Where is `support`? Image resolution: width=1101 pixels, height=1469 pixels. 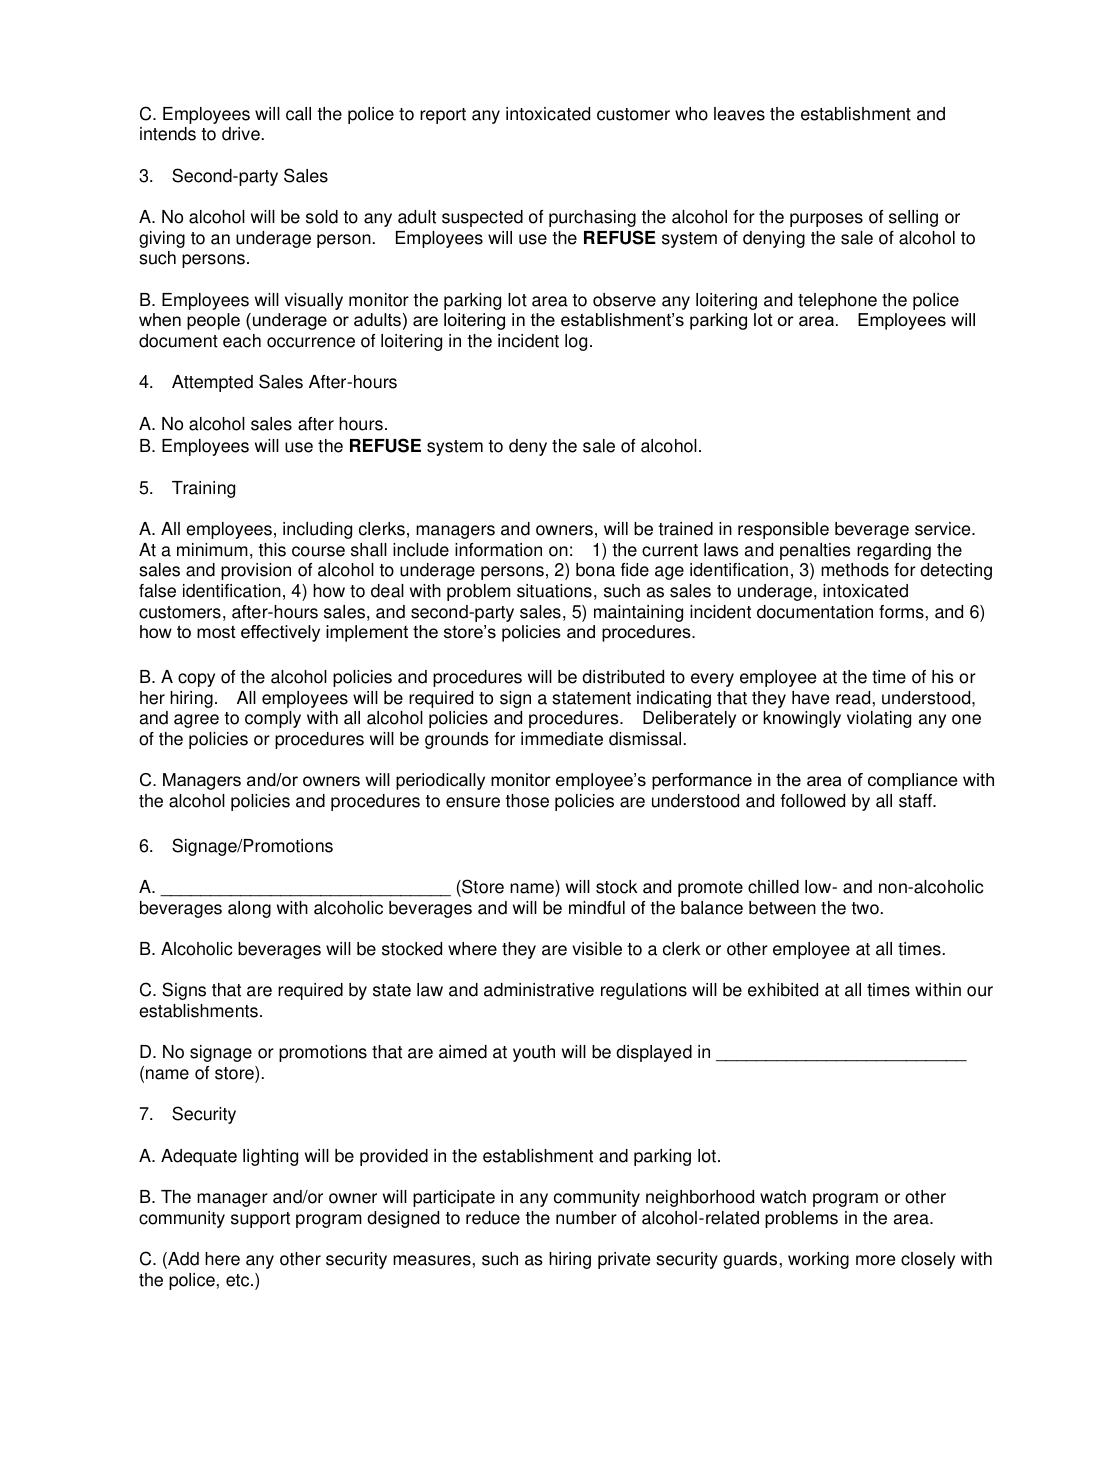 support is located at coordinates (260, 1220).
